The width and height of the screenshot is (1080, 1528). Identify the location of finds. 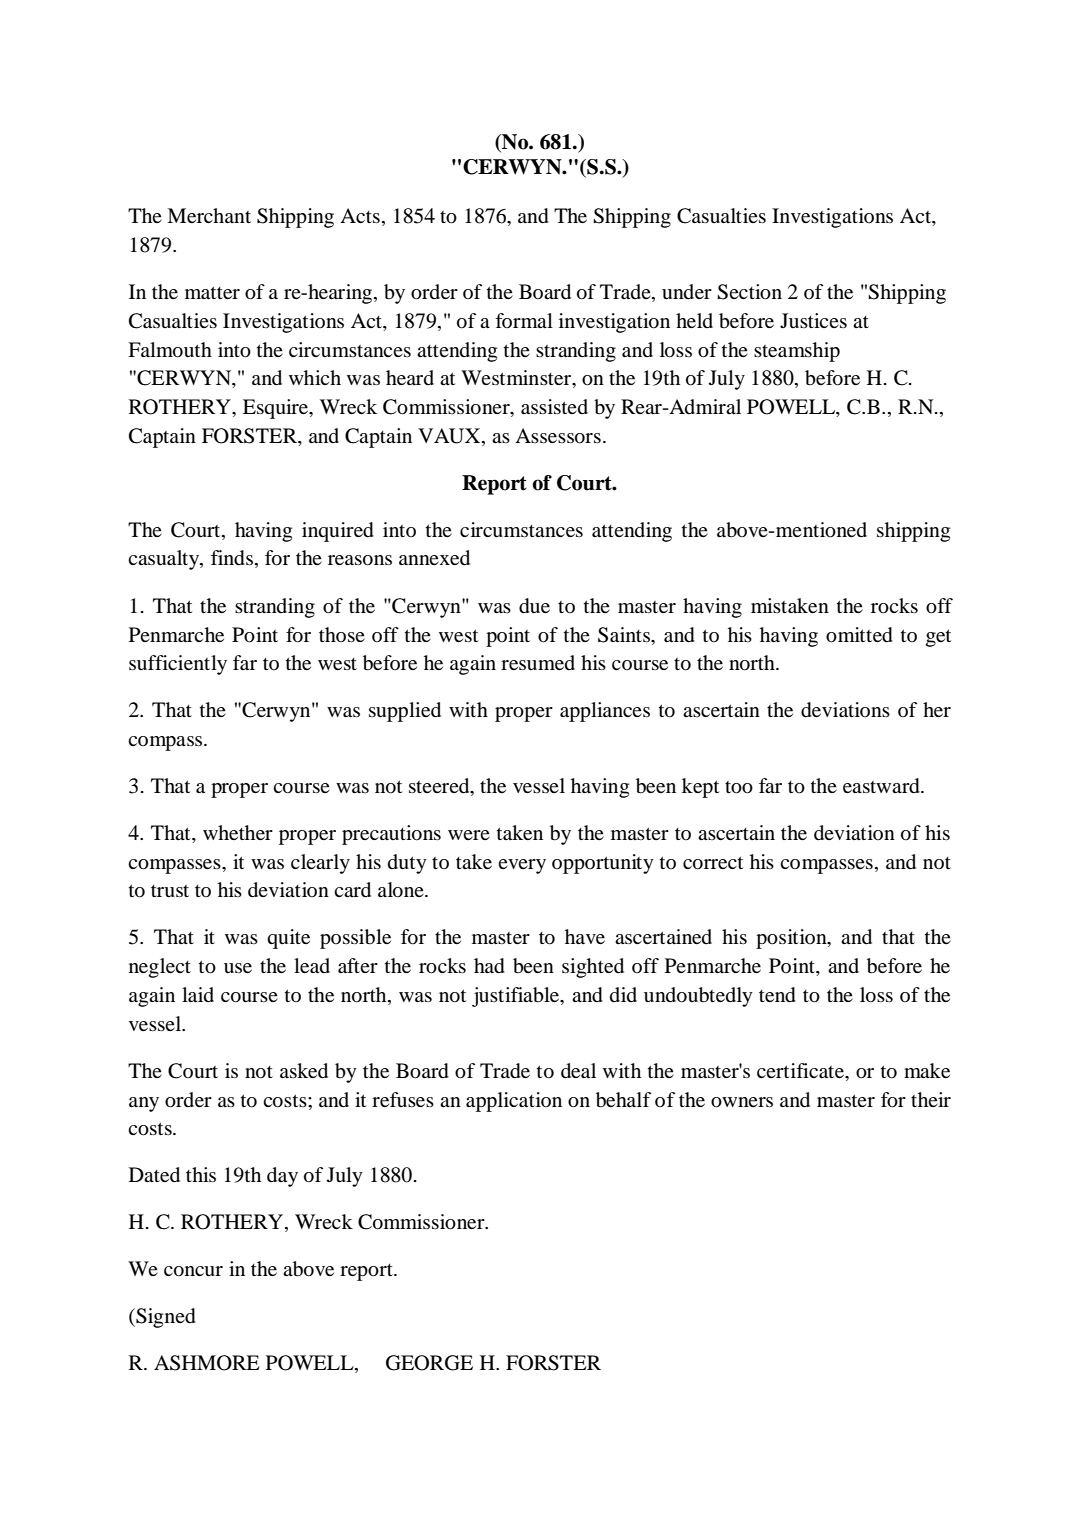
(233, 559).
